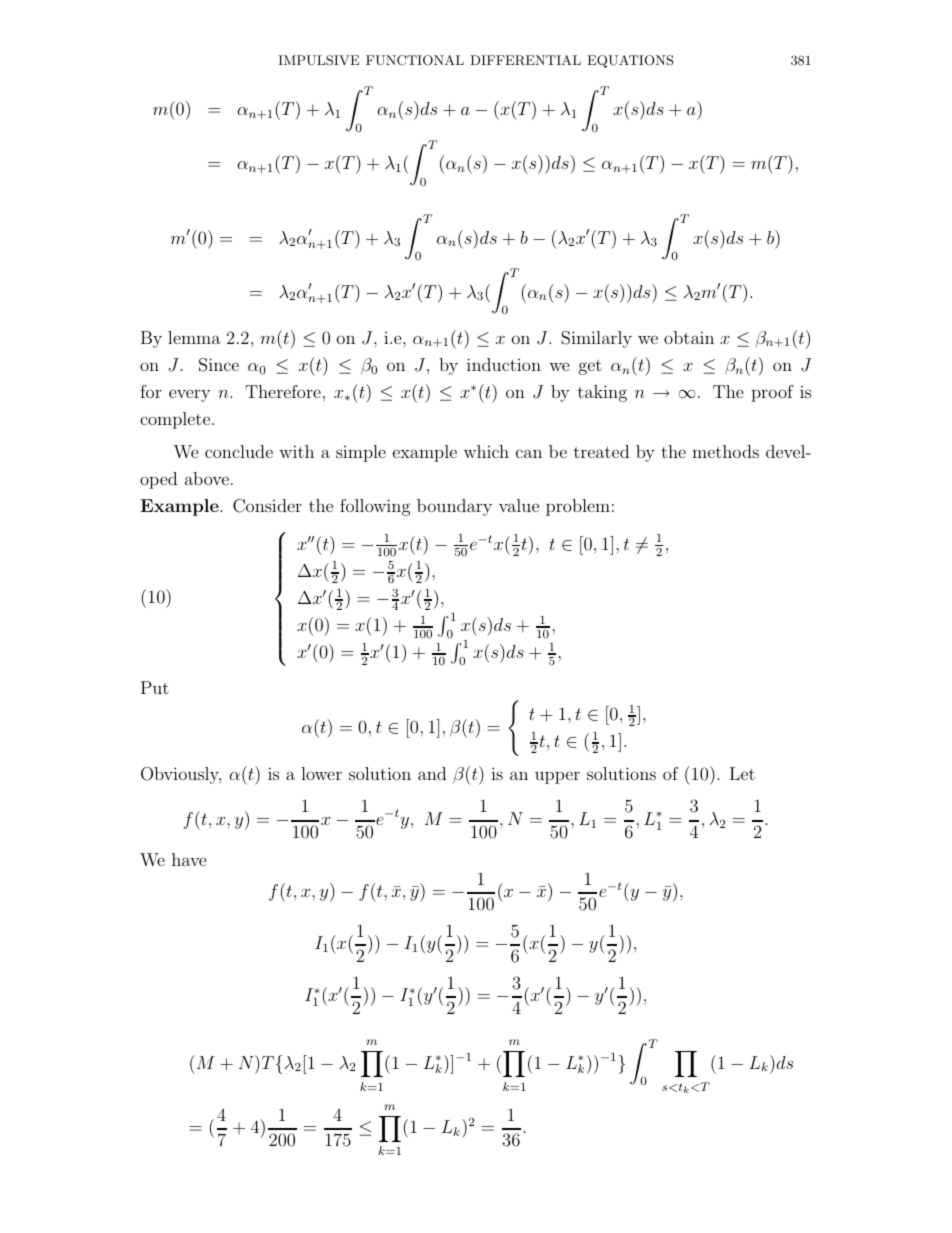 This document has width=952, height=1233. Describe the element at coordinates (239, 451) in the document. I see `conclude` at that location.
